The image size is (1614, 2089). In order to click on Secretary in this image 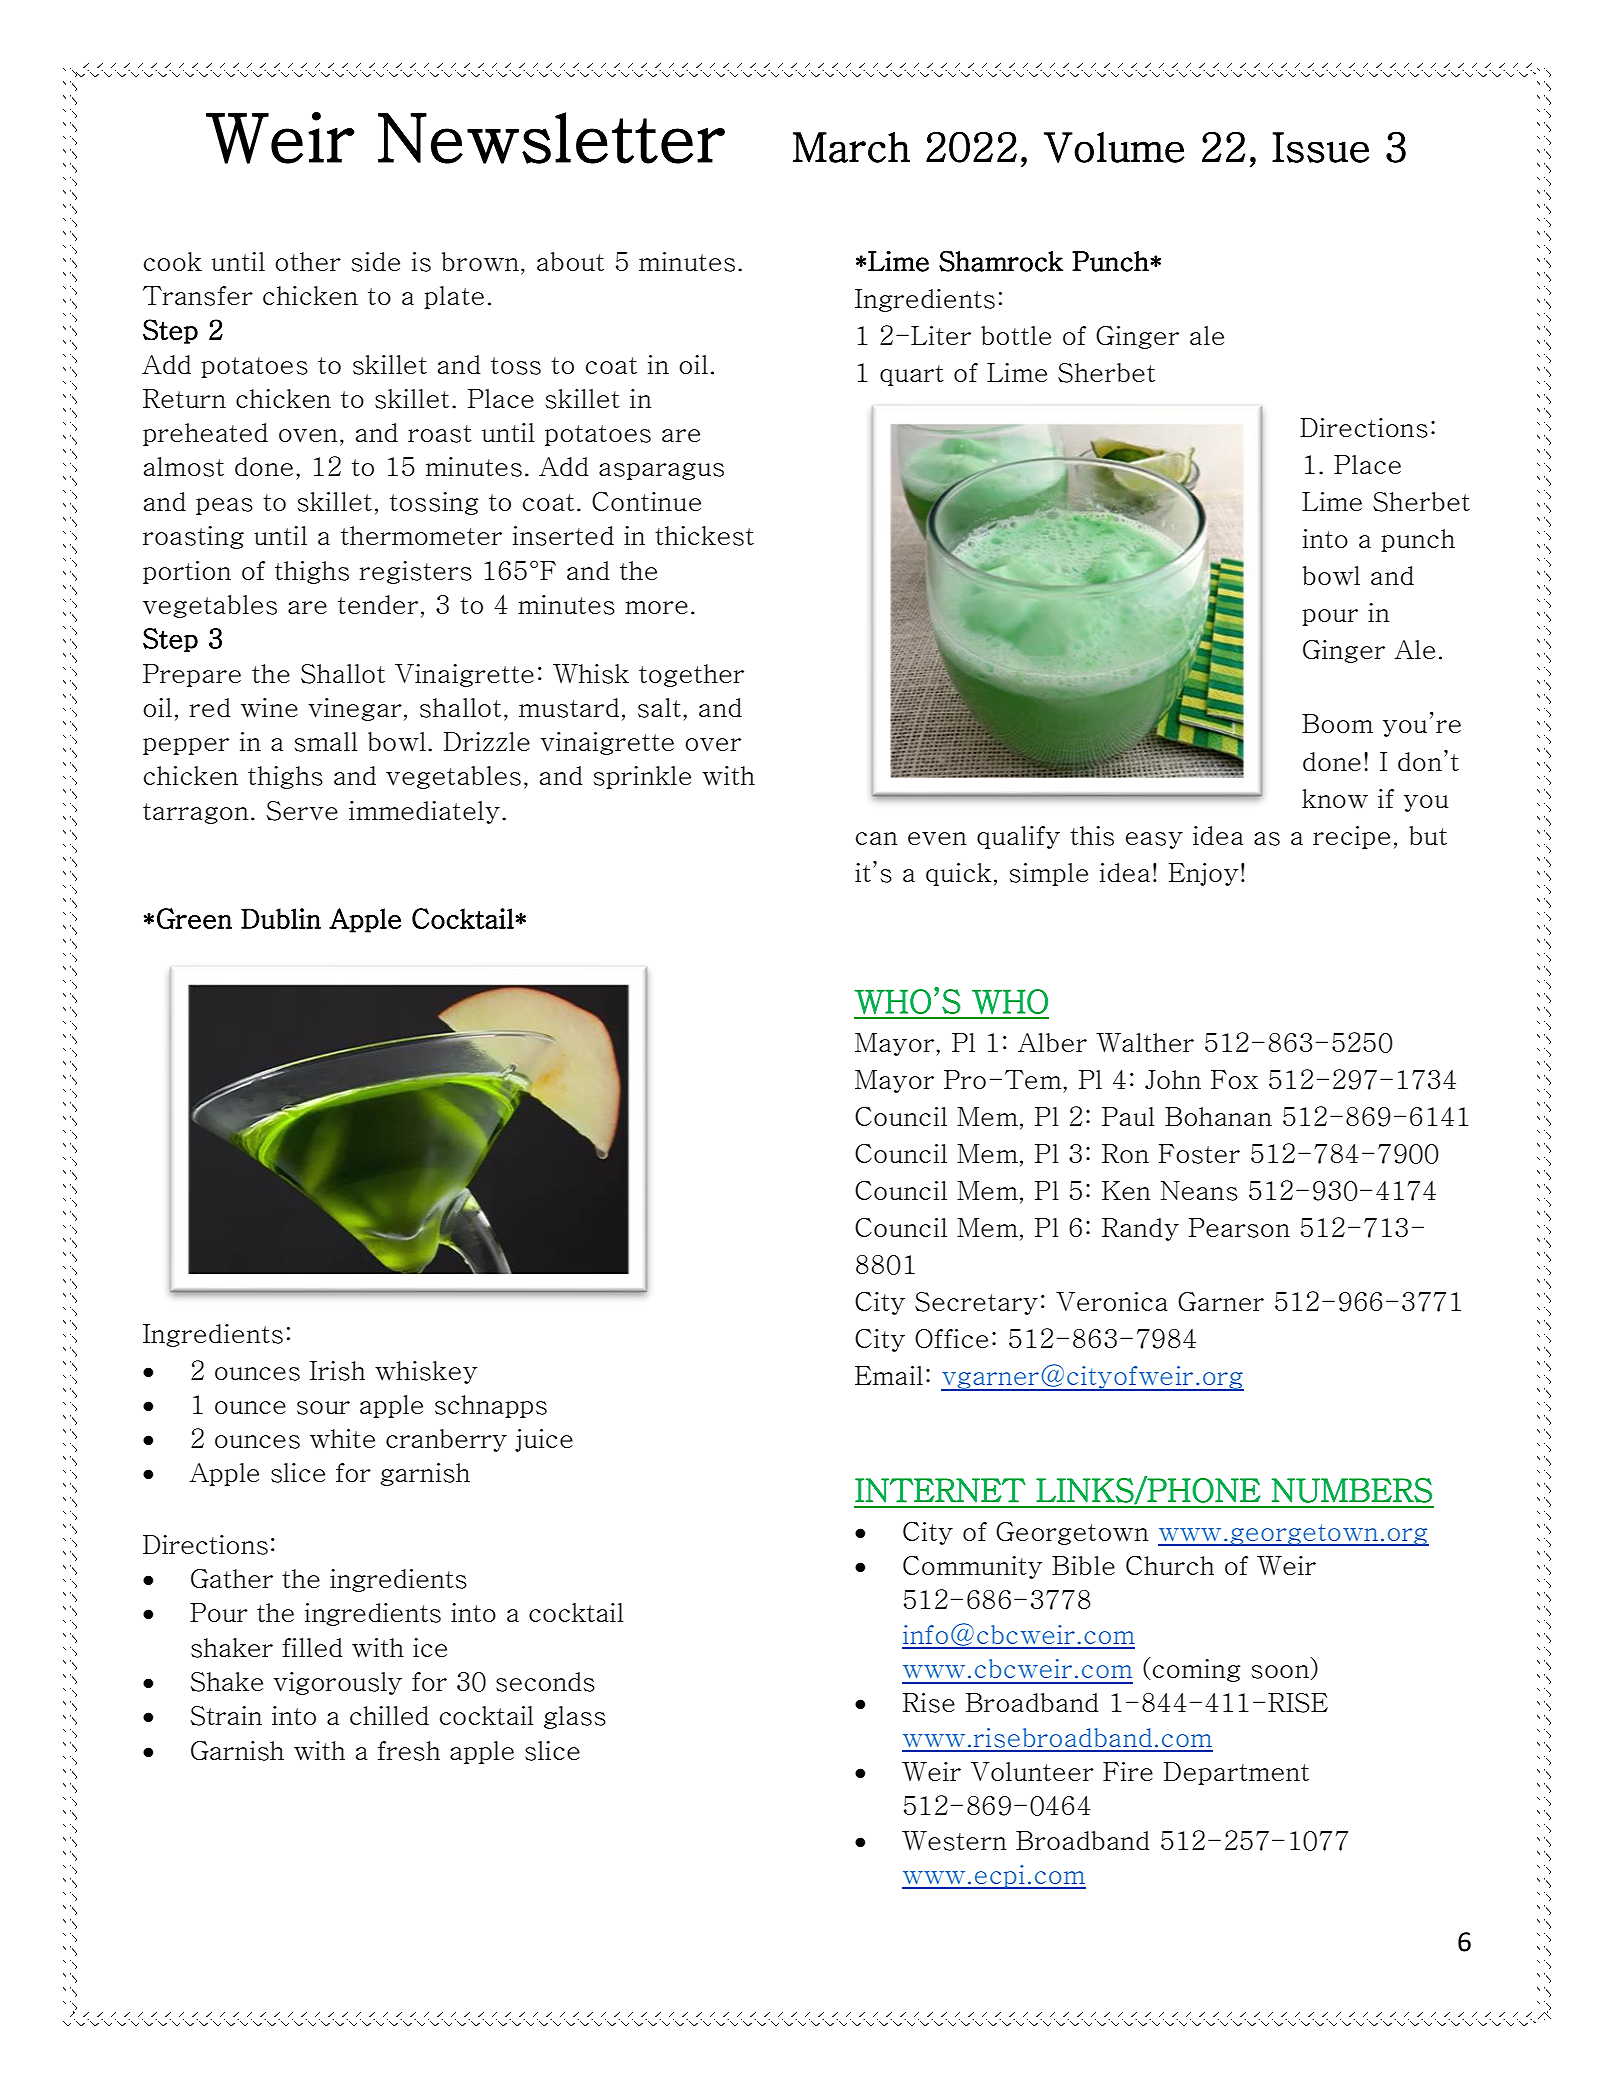, I will do `click(976, 1303)`.
